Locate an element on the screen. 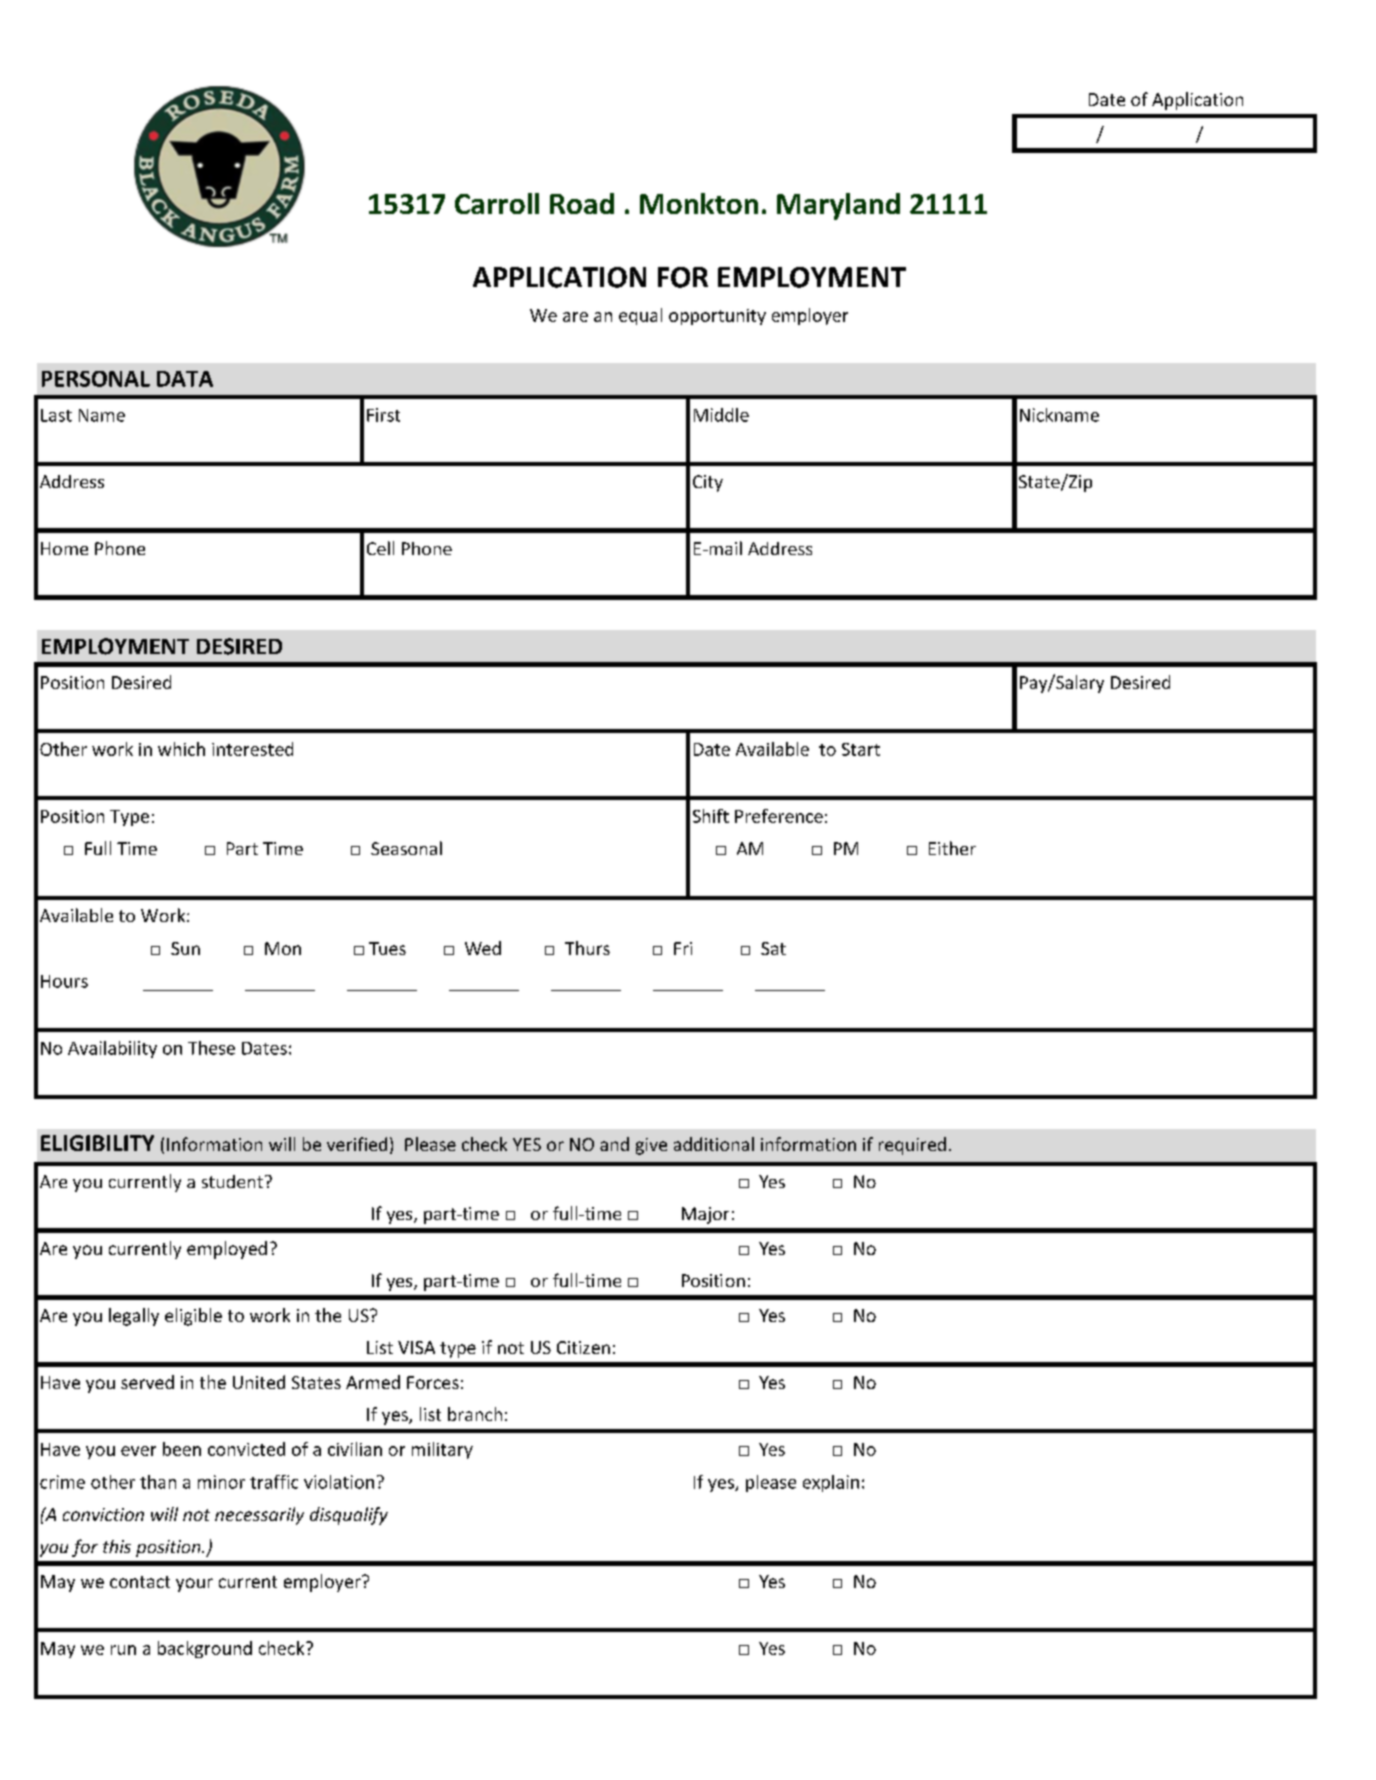 Image resolution: width=1376 pixels, height=1780 pixels. explain is located at coordinates (831, 1483).
